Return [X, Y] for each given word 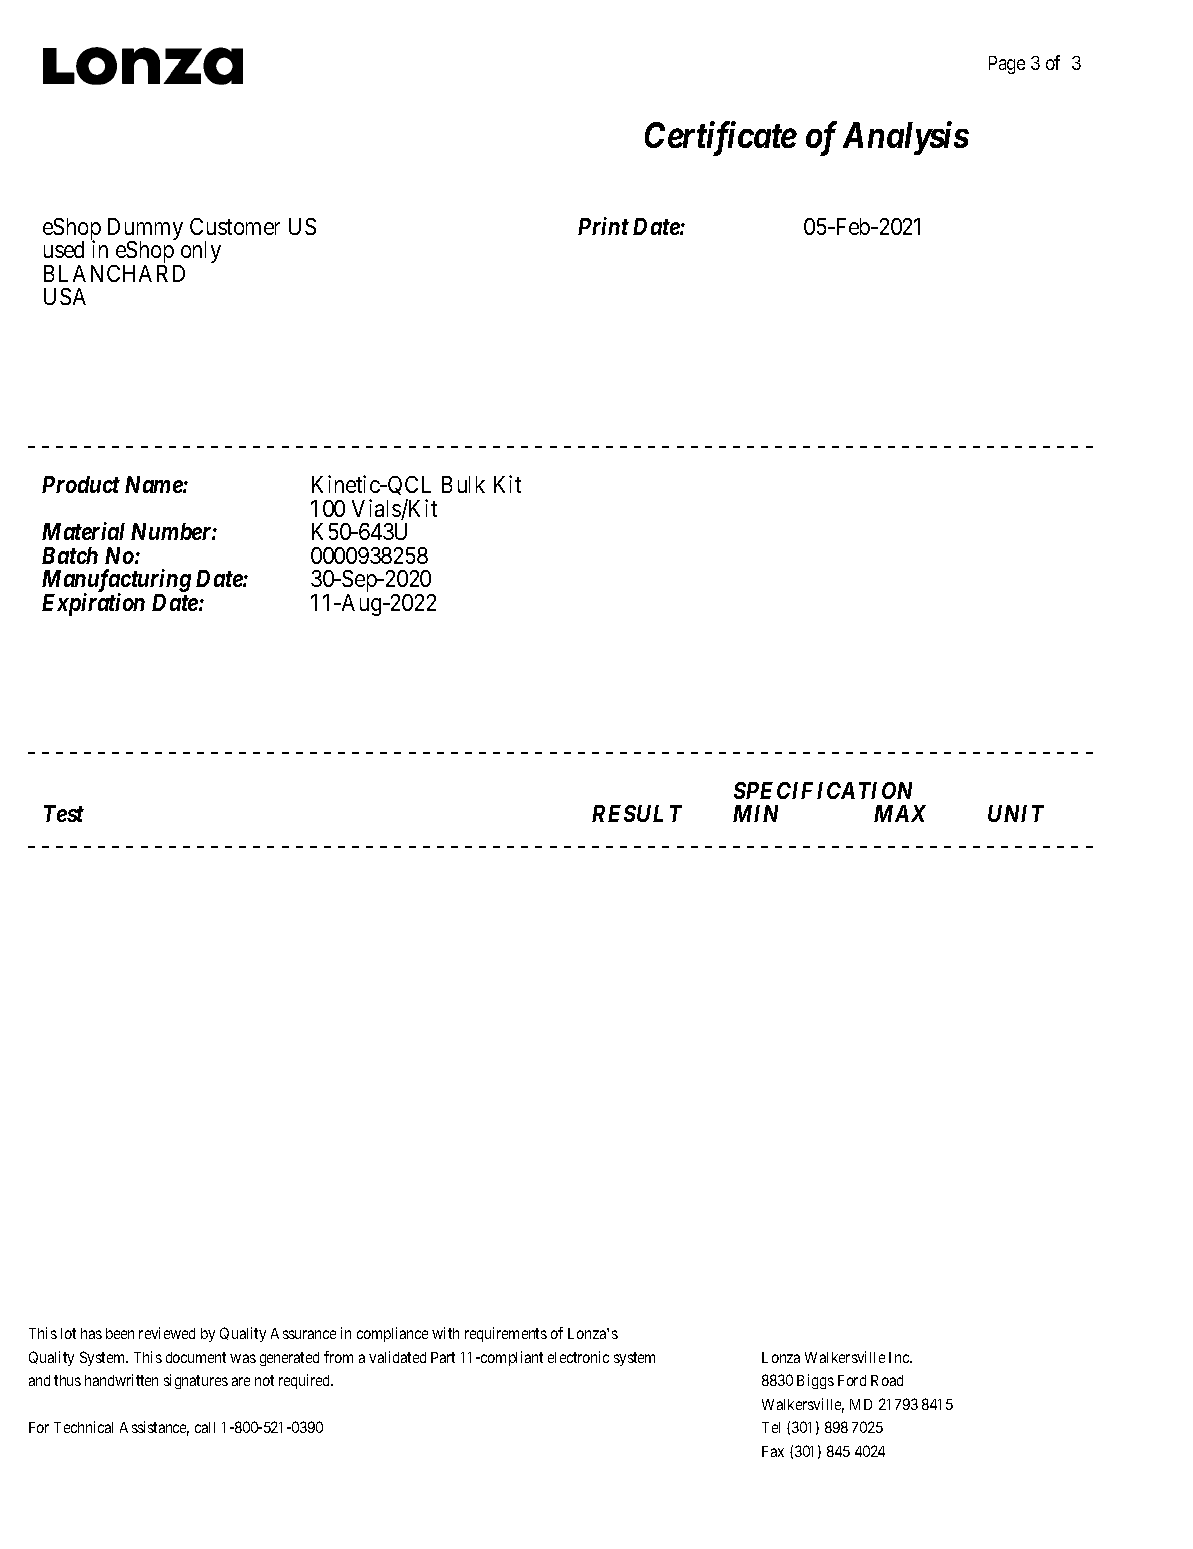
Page [1007, 65]
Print [603, 226]
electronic [578, 1357]
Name [154, 484]
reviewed [167, 1333]
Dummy [145, 230]
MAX [900, 813]
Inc [900, 1357]
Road [887, 1380]
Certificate [721, 138]
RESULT [637, 813]
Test [64, 813]
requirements [506, 1334]
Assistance [154, 1428]
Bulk [463, 484]
